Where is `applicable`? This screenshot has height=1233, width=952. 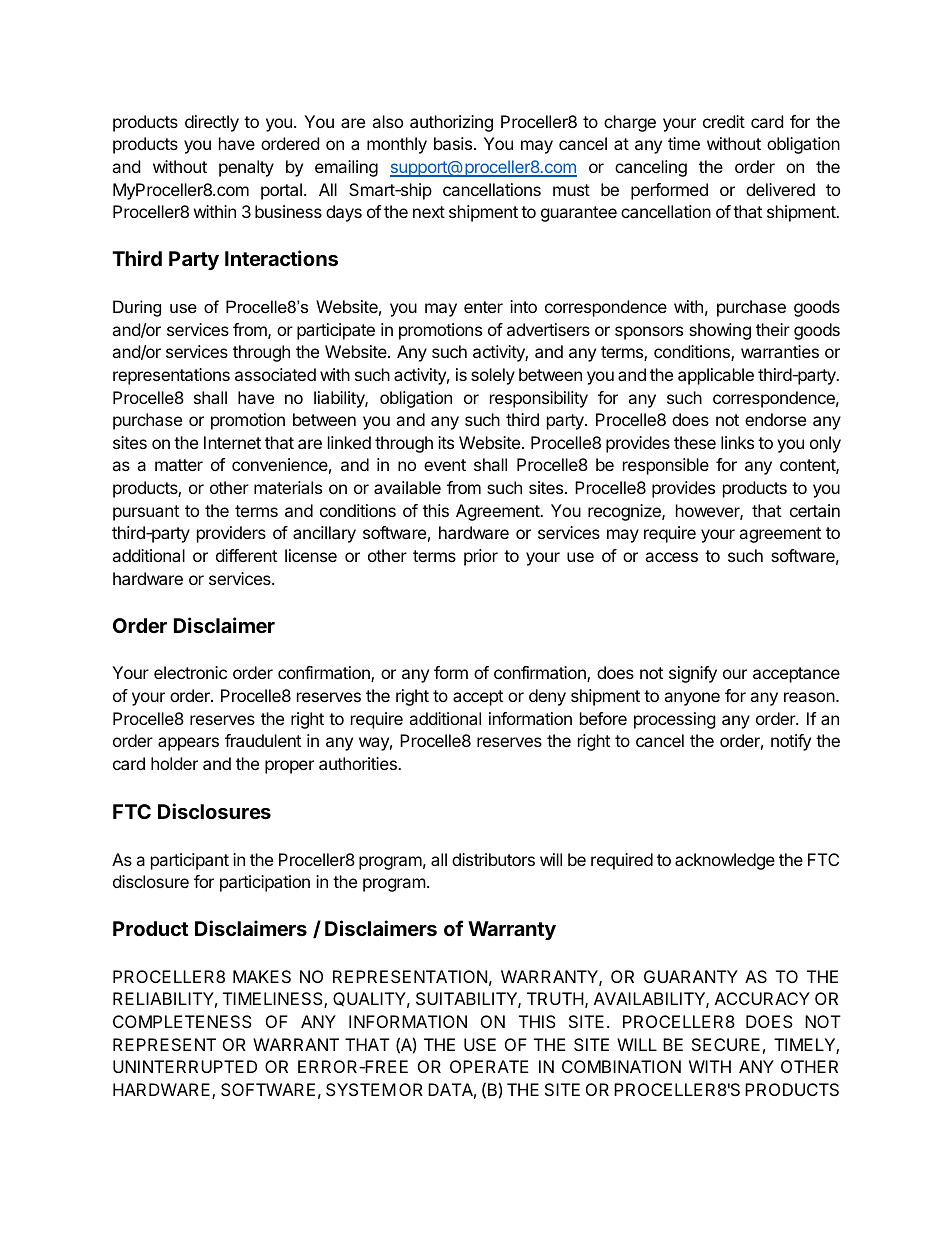 applicable is located at coordinates (716, 376).
